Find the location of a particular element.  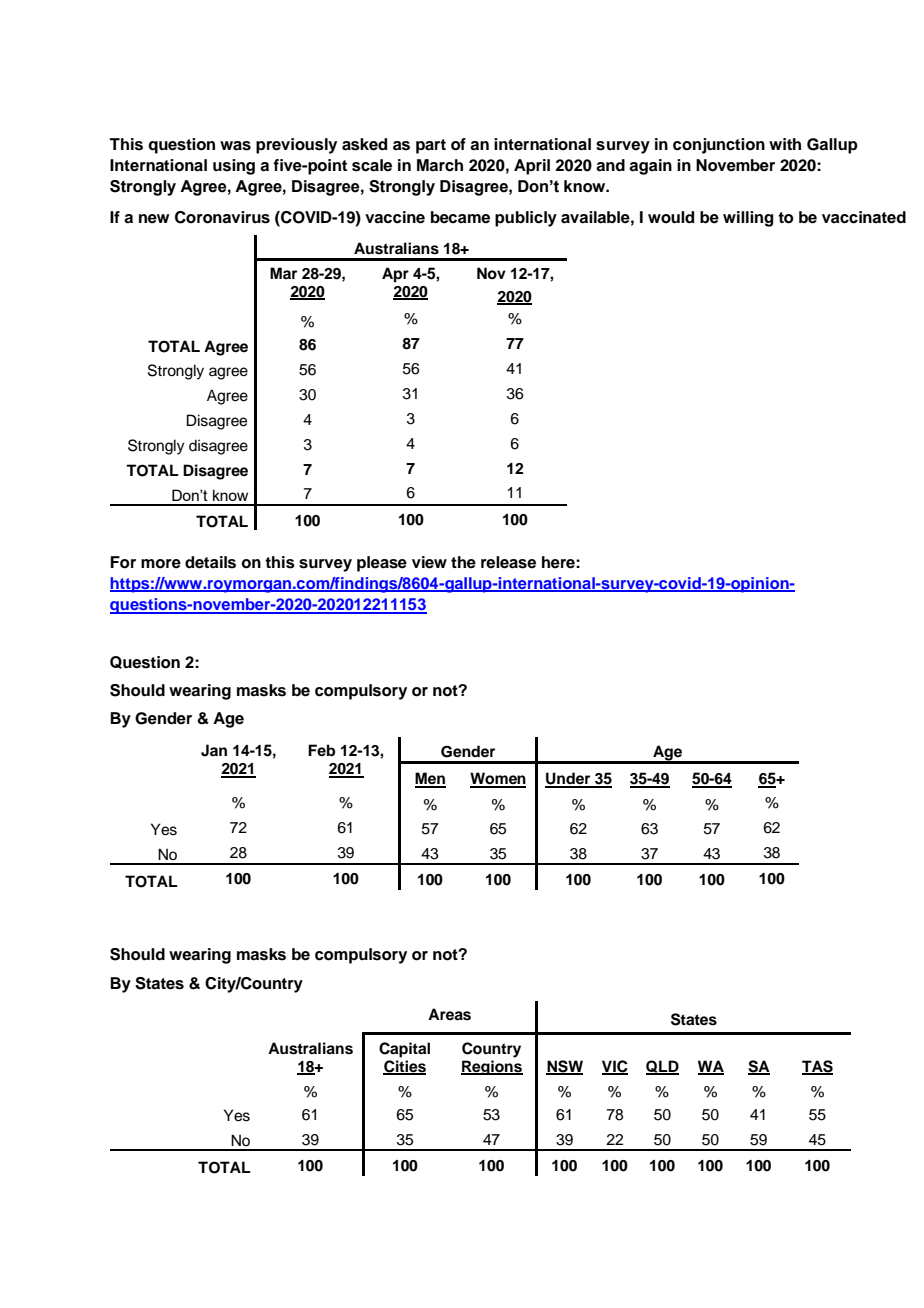

Women is located at coordinates (498, 779).
